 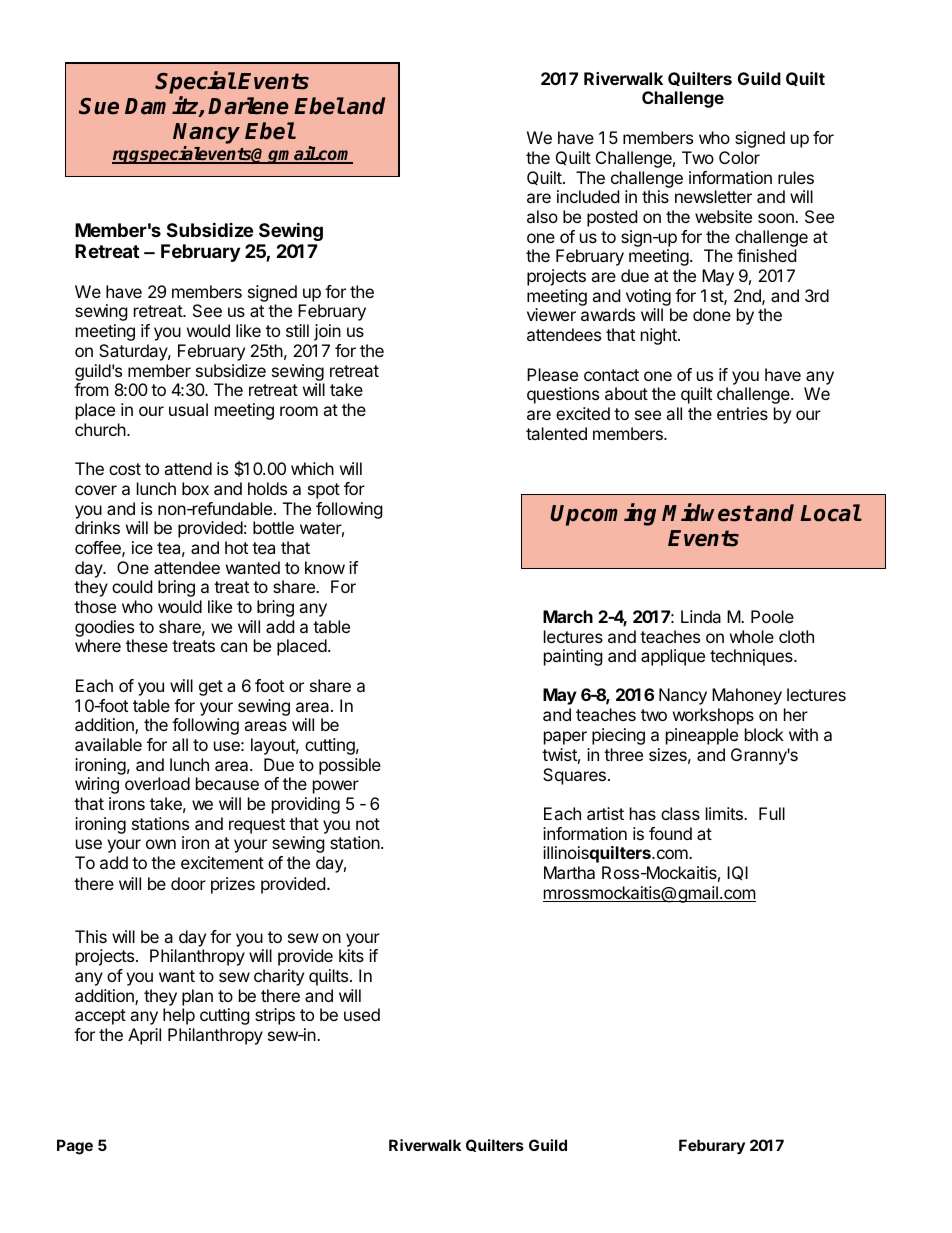 I want to click on whole, so click(x=752, y=636).
